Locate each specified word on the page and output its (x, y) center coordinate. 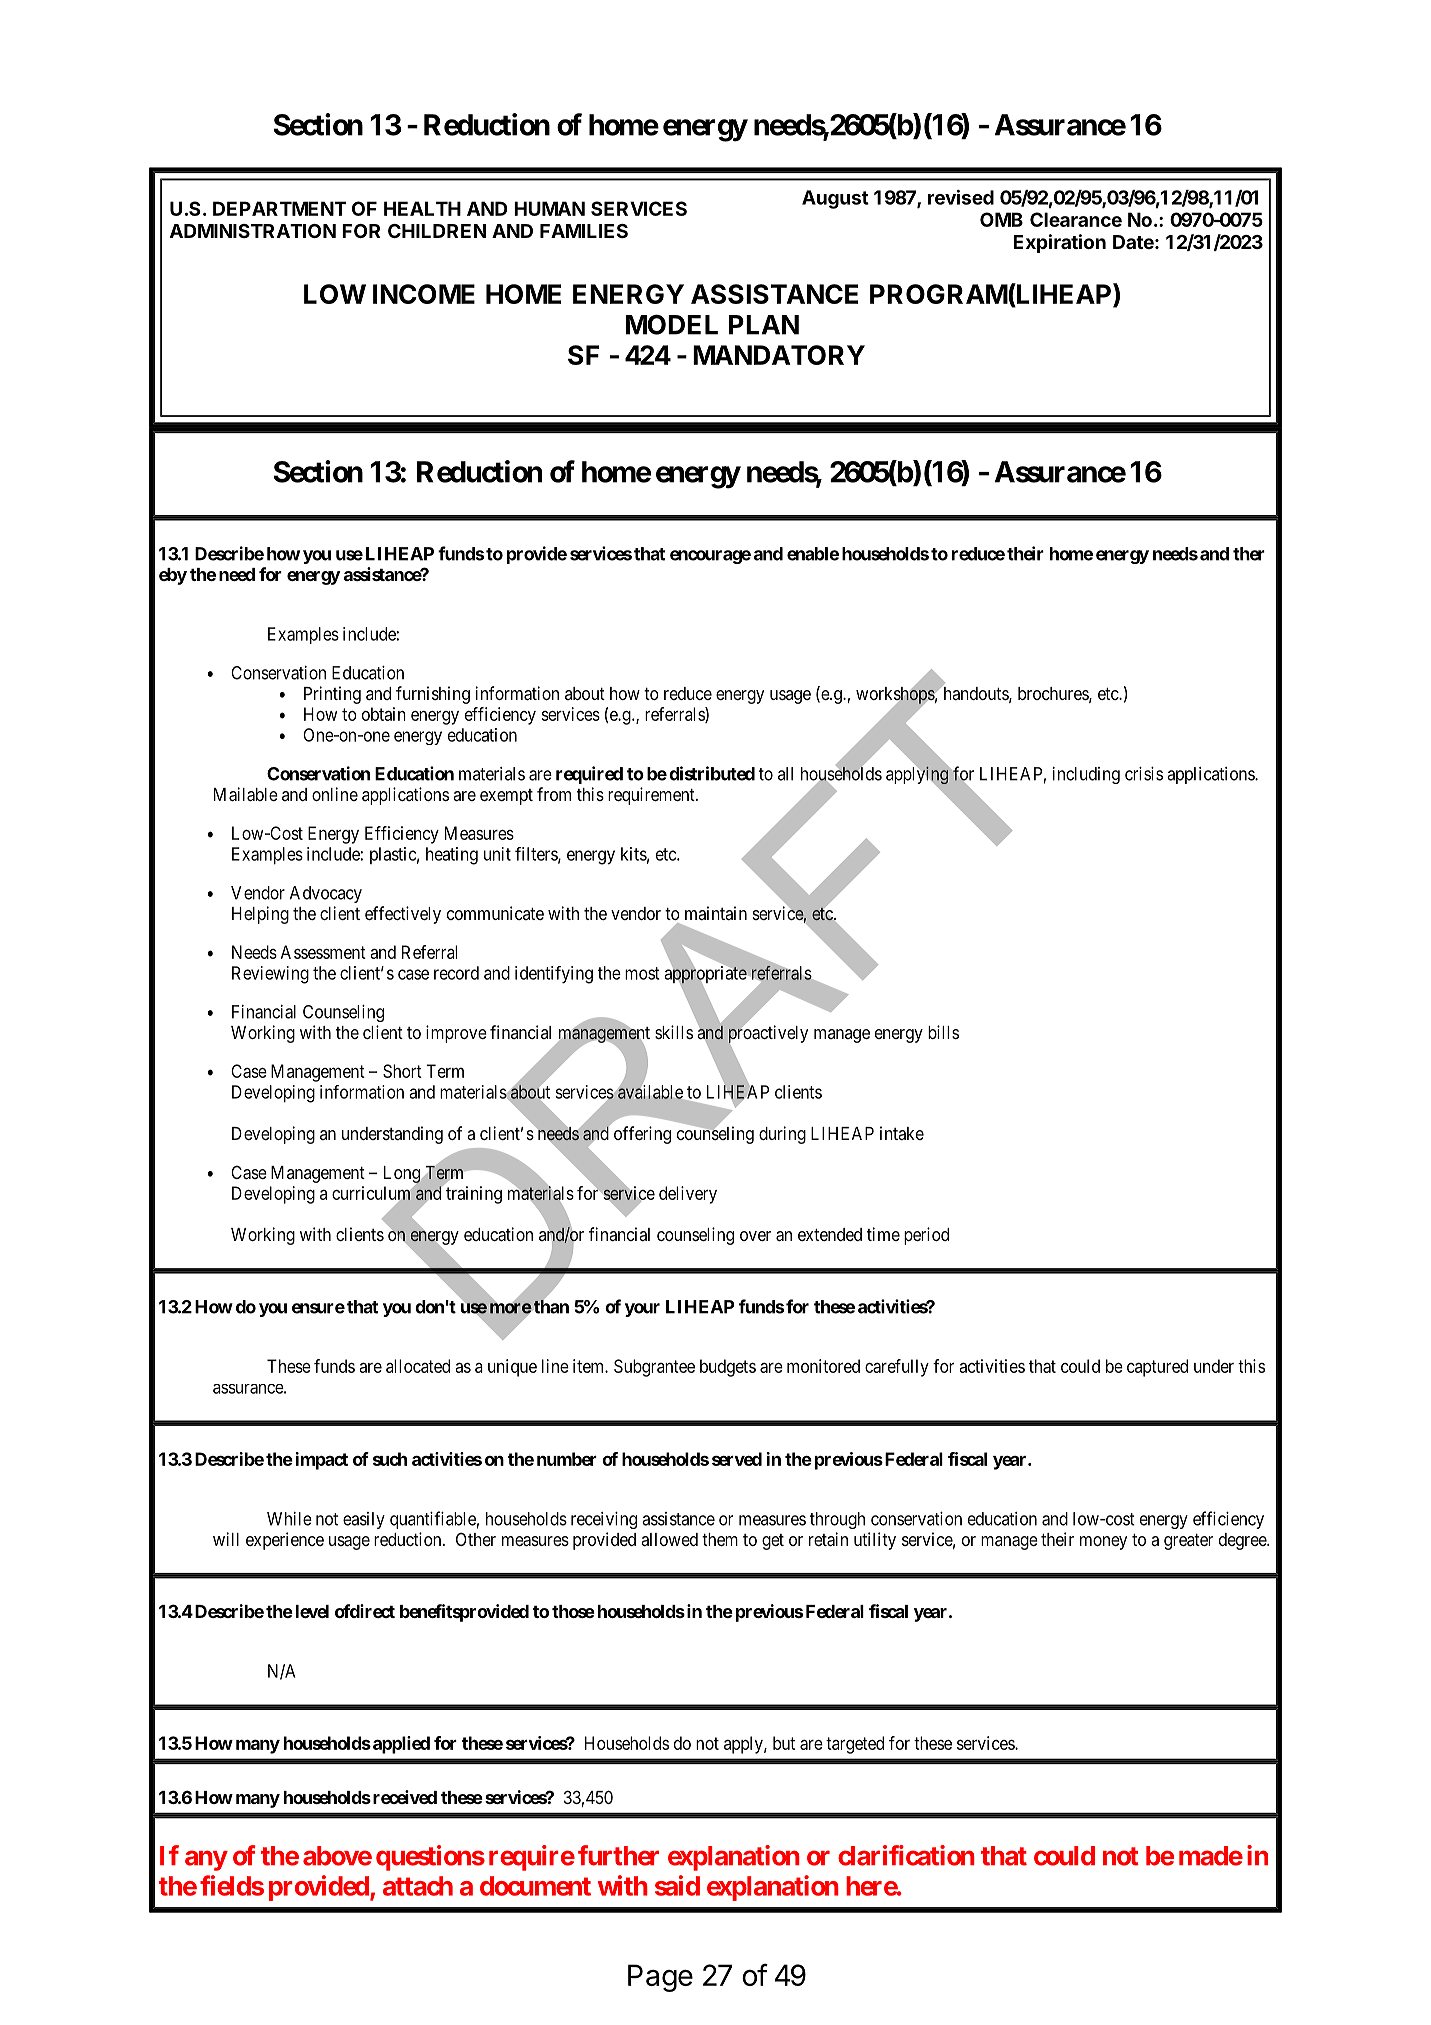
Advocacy (326, 894)
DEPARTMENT (279, 208)
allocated (418, 1366)
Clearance (1076, 219)
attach (418, 1886)
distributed (712, 773)
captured (1157, 1368)
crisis (1144, 774)
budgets (728, 1368)
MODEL (672, 324)
